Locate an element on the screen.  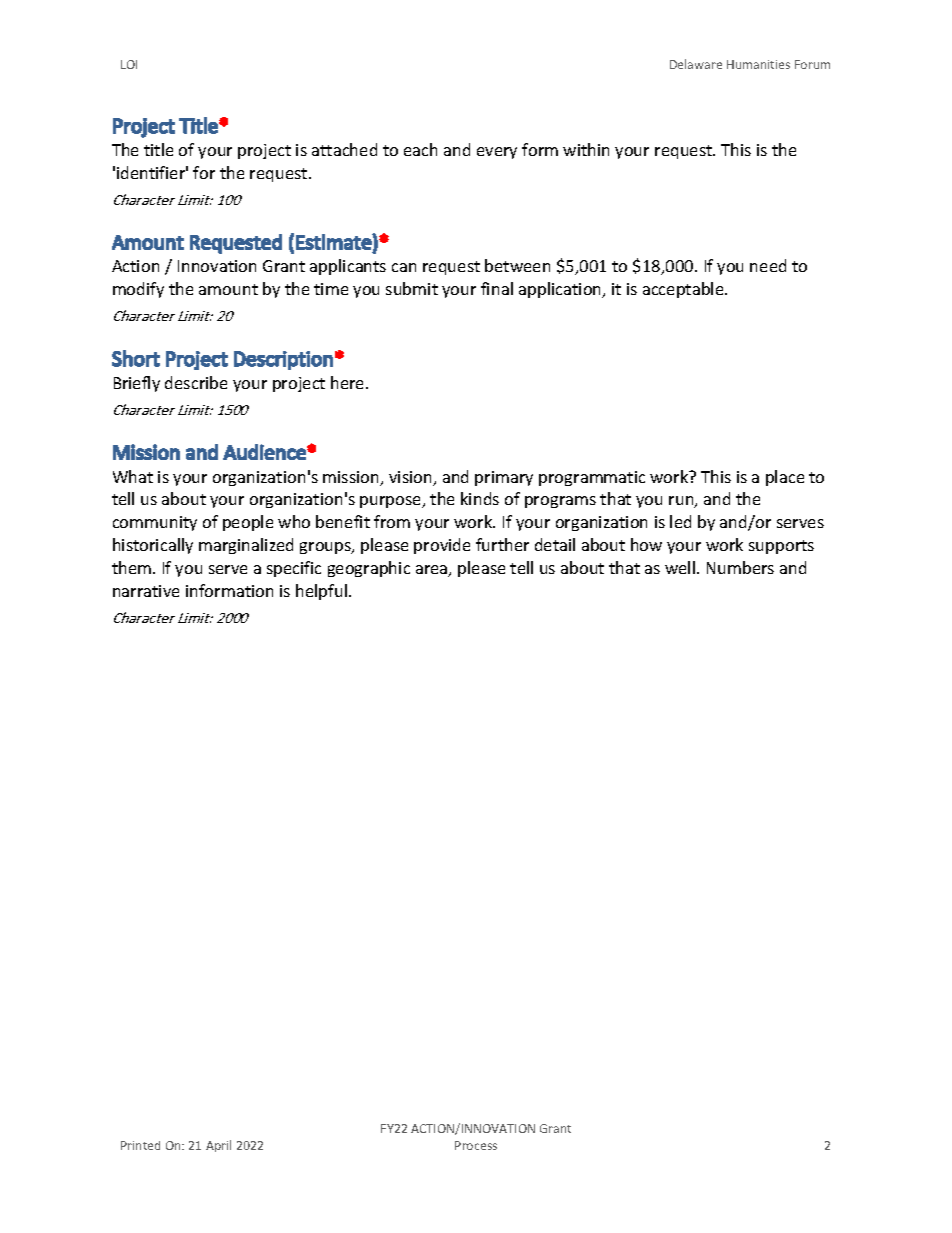
Printed is located at coordinates (140, 1145).
